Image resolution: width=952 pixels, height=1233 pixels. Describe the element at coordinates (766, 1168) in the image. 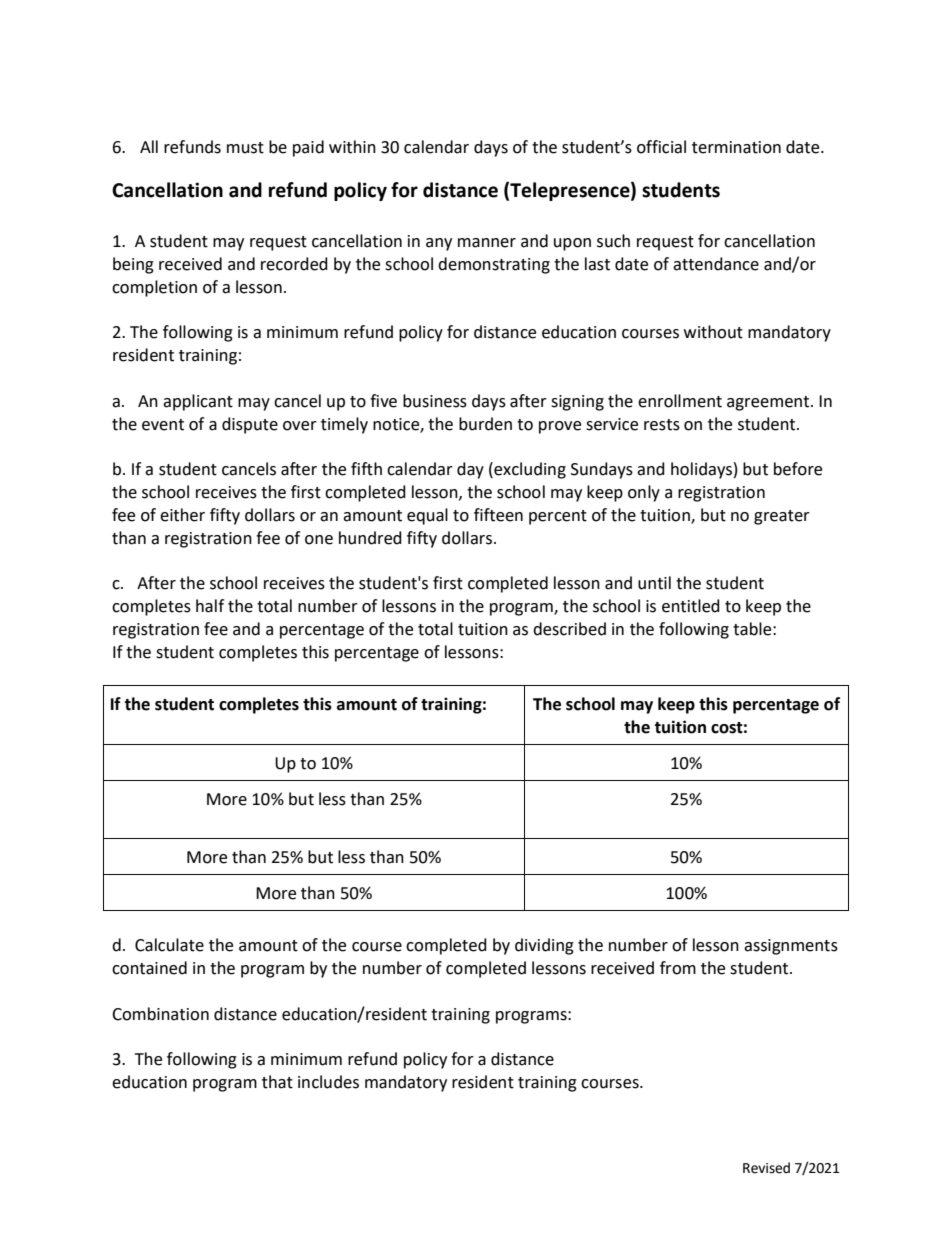

I see `Revised` at that location.
